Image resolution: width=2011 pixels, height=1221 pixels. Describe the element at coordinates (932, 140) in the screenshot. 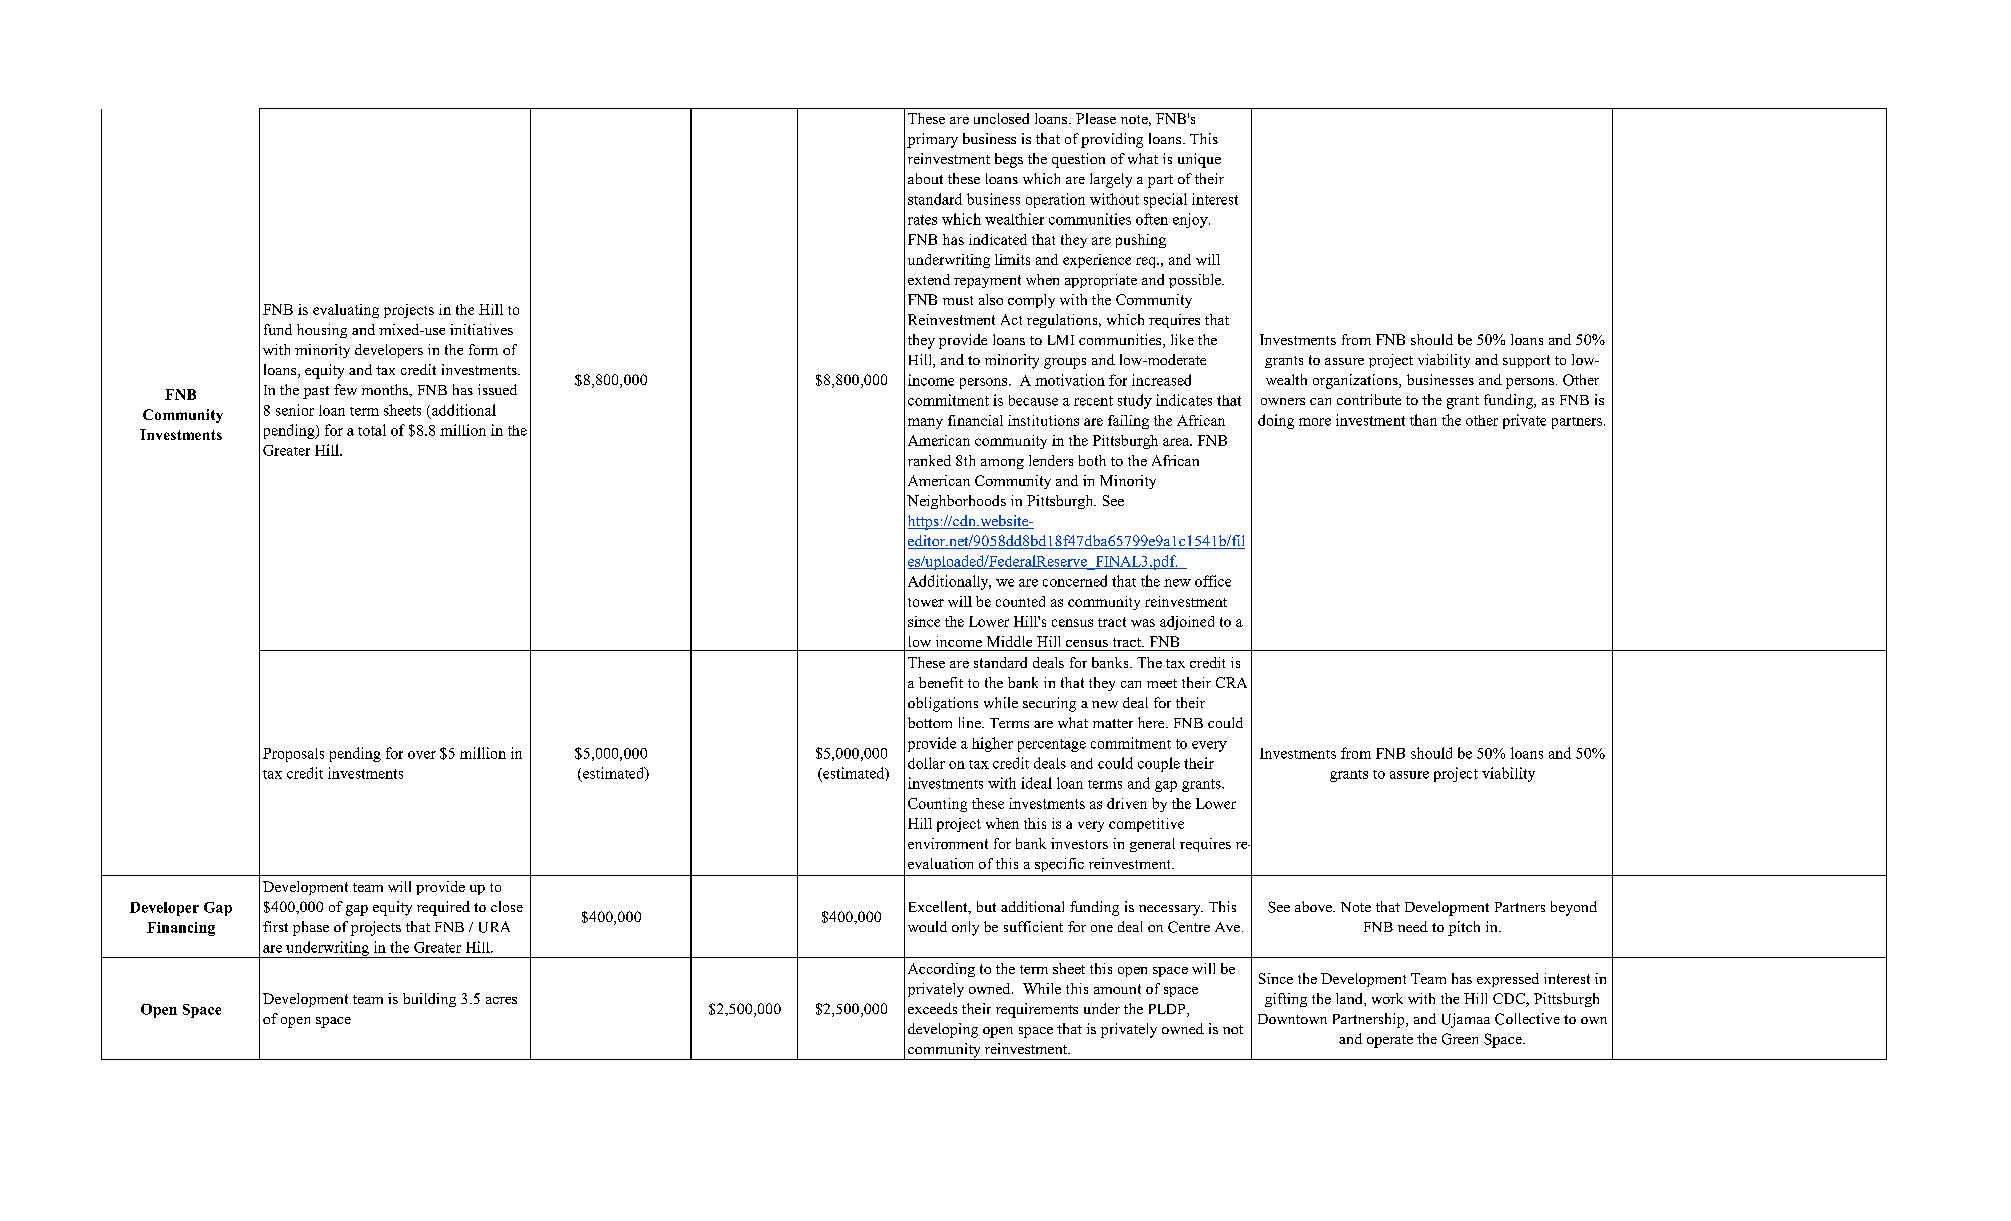

I see `primary` at that location.
